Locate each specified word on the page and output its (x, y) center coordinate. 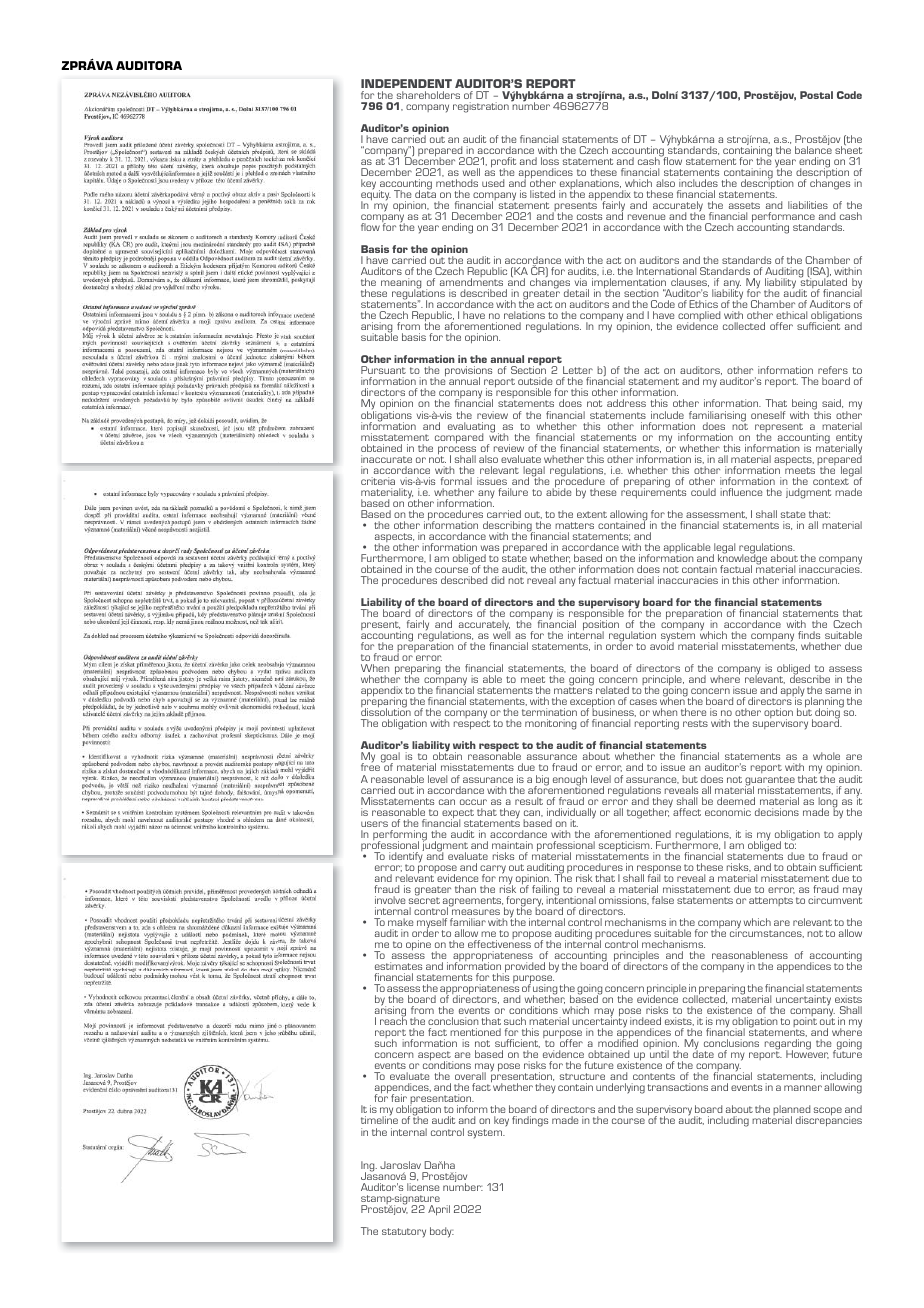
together (649, 812)
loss (550, 161)
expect (458, 815)
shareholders (428, 95)
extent (592, 514)
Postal (816, 95)
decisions (777, 812)
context (832, 480)
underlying (620, 1088)
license (423, 1187)
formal (456, 481)
